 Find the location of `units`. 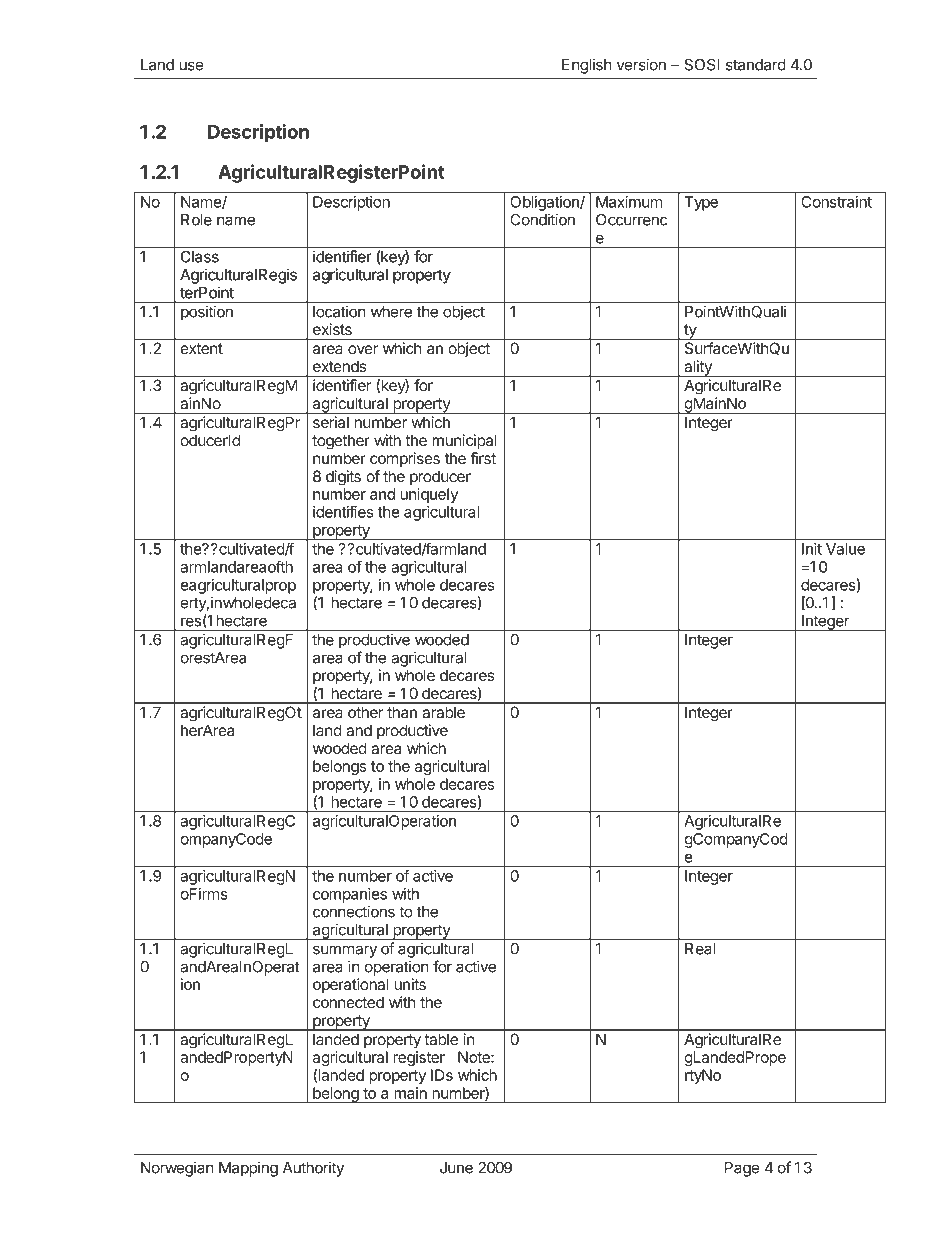

units is located at coordinates (410, 984).
